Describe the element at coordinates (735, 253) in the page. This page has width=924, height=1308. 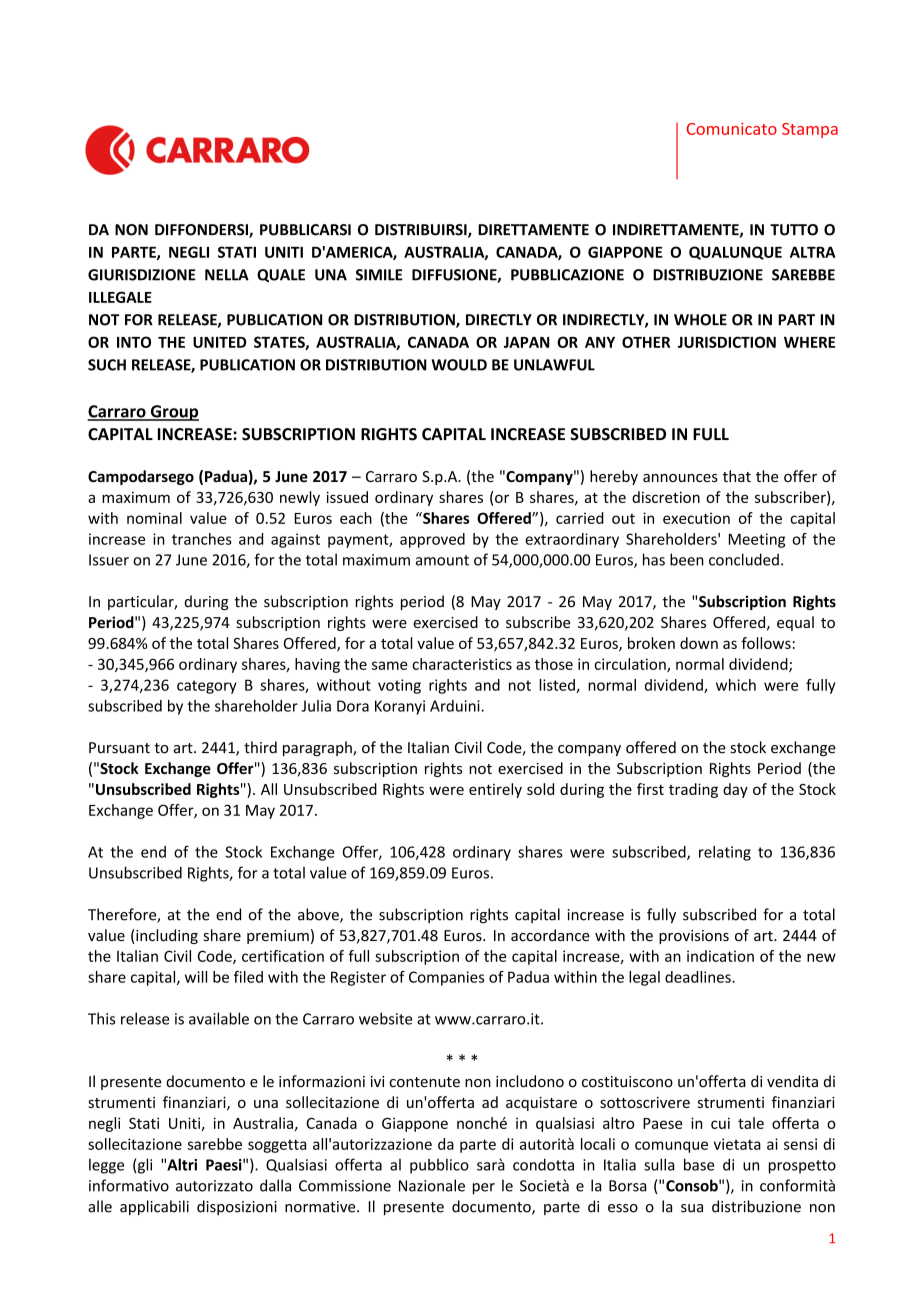
I see `QUALUNQUE` at that location.
